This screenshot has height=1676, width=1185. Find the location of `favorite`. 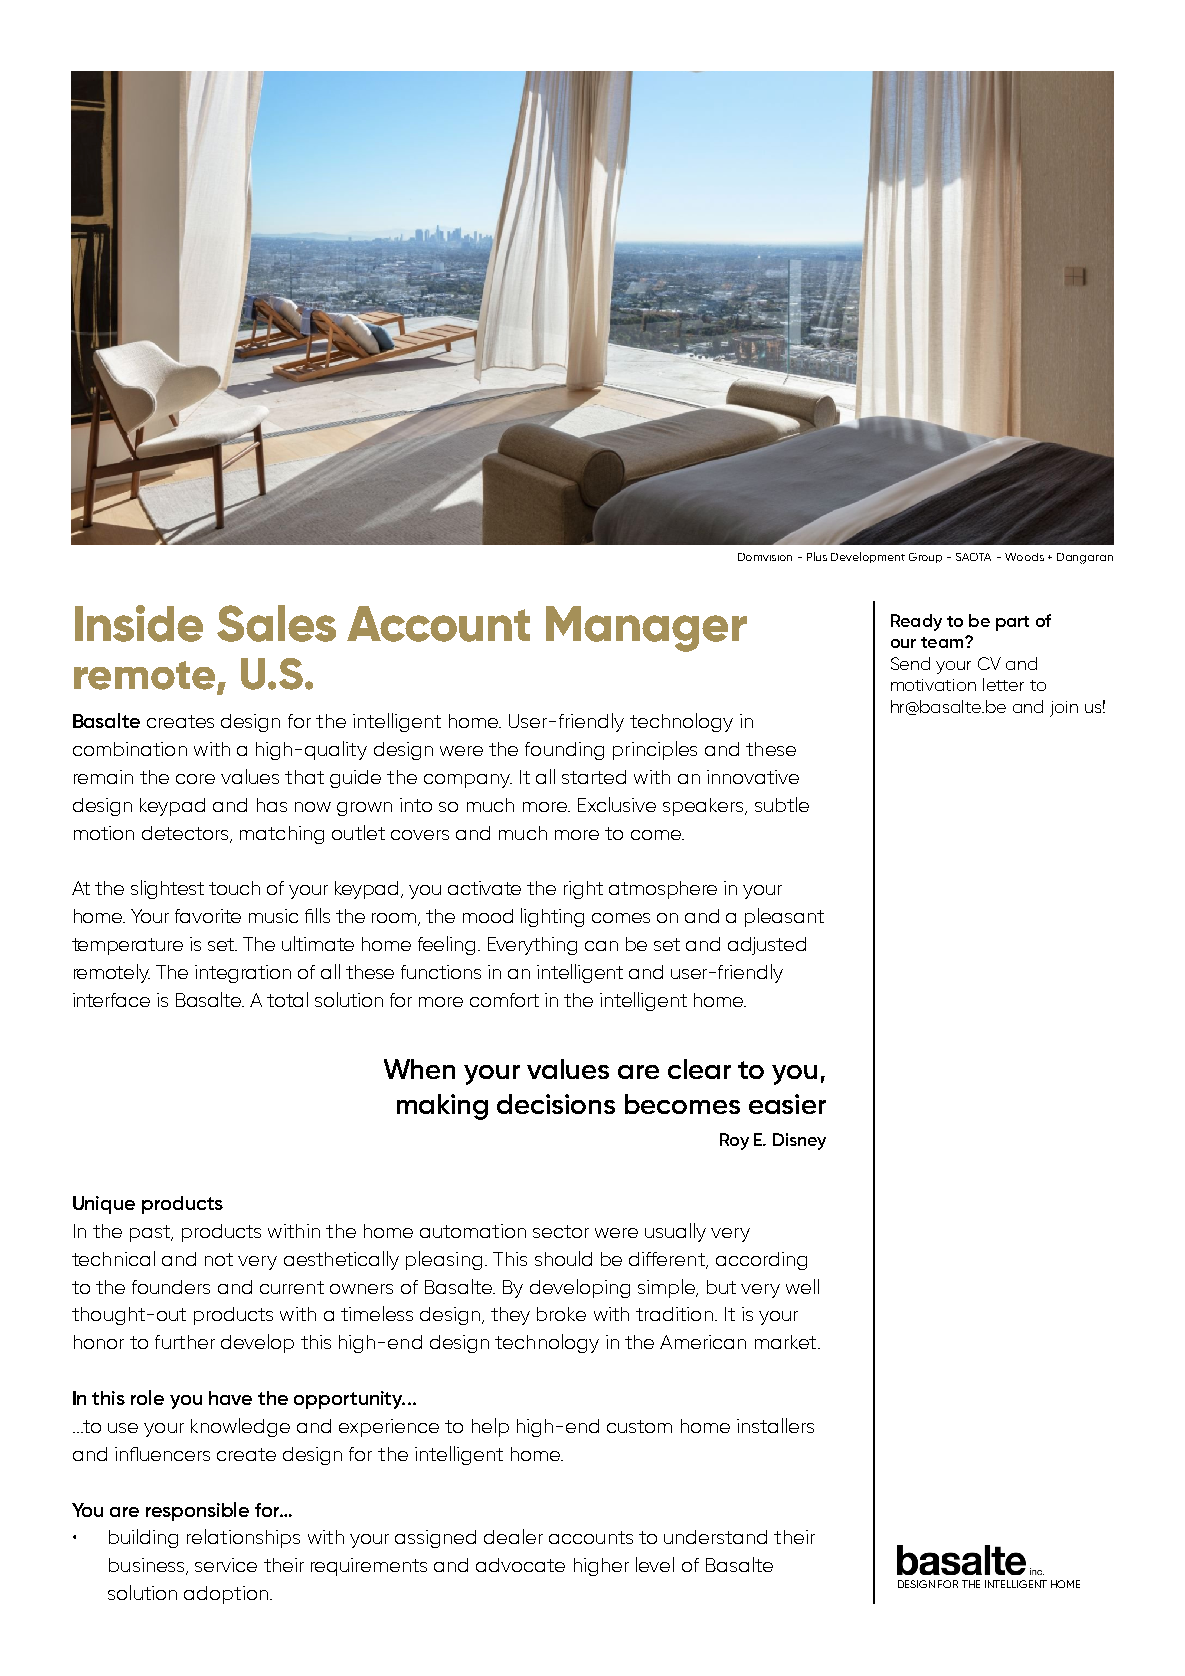

favorite is located at coordinates (208, 916).
